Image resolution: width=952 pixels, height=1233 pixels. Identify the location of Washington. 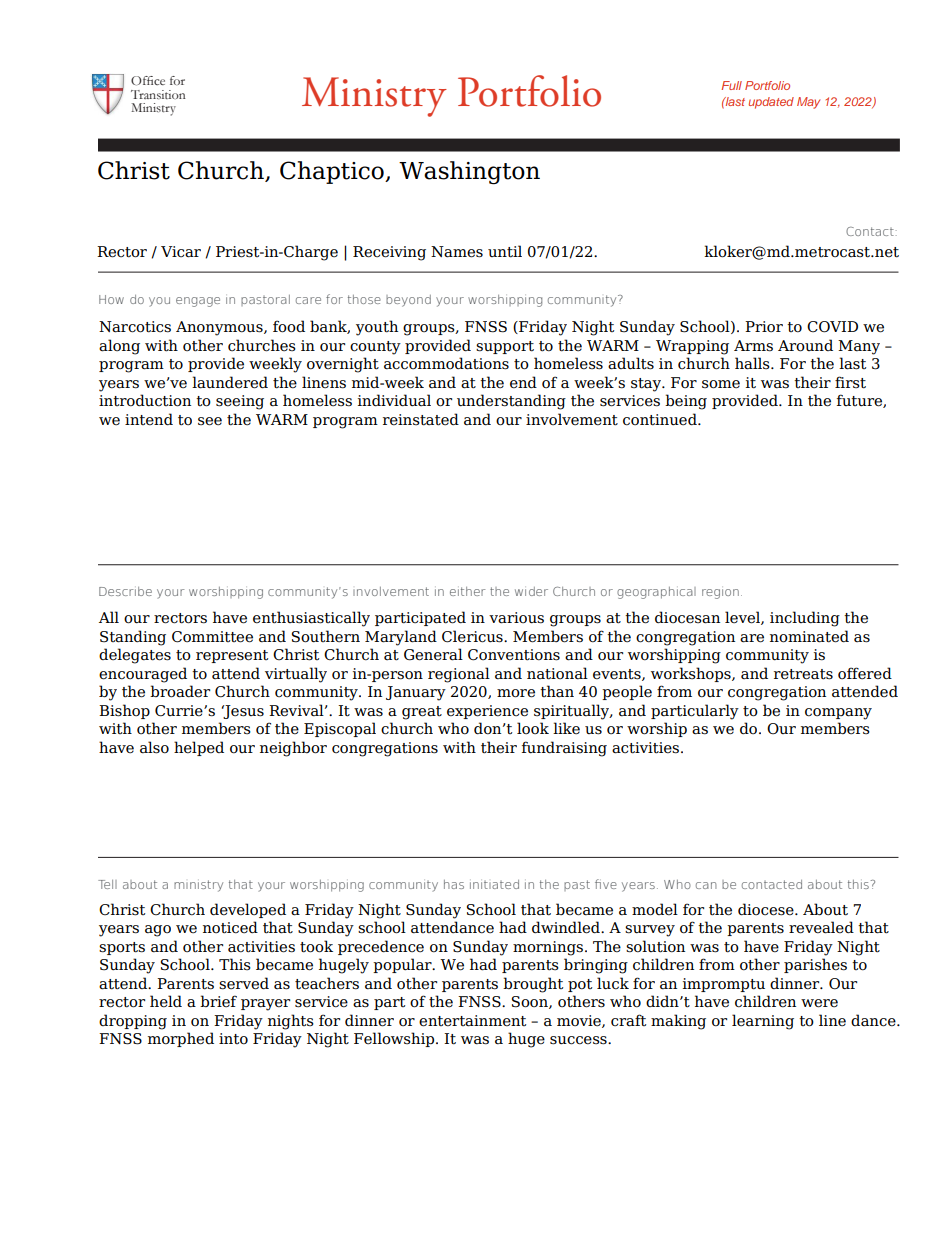
(469, 173).
